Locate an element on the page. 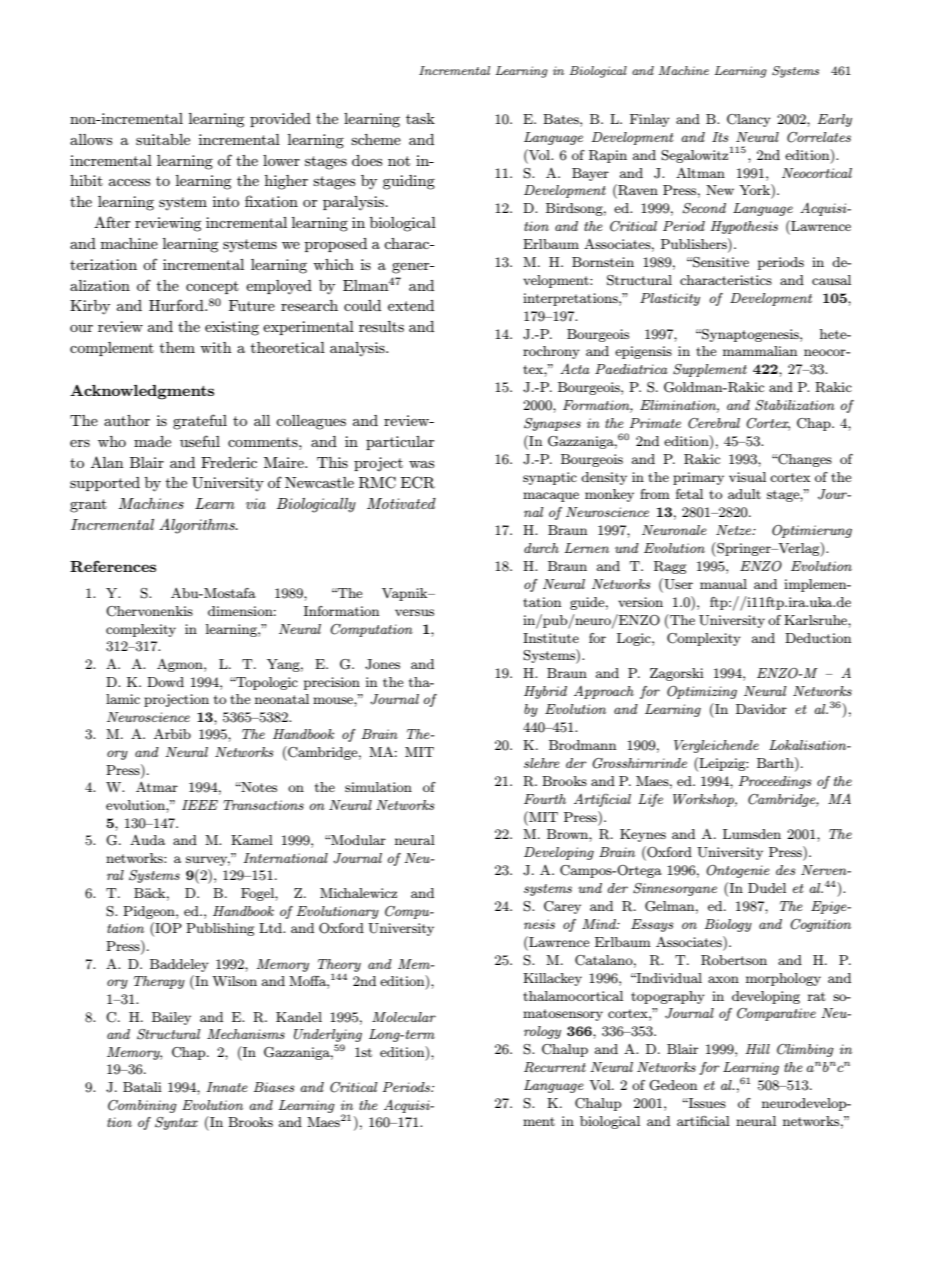  manual is located at coordinates (723, 584).
